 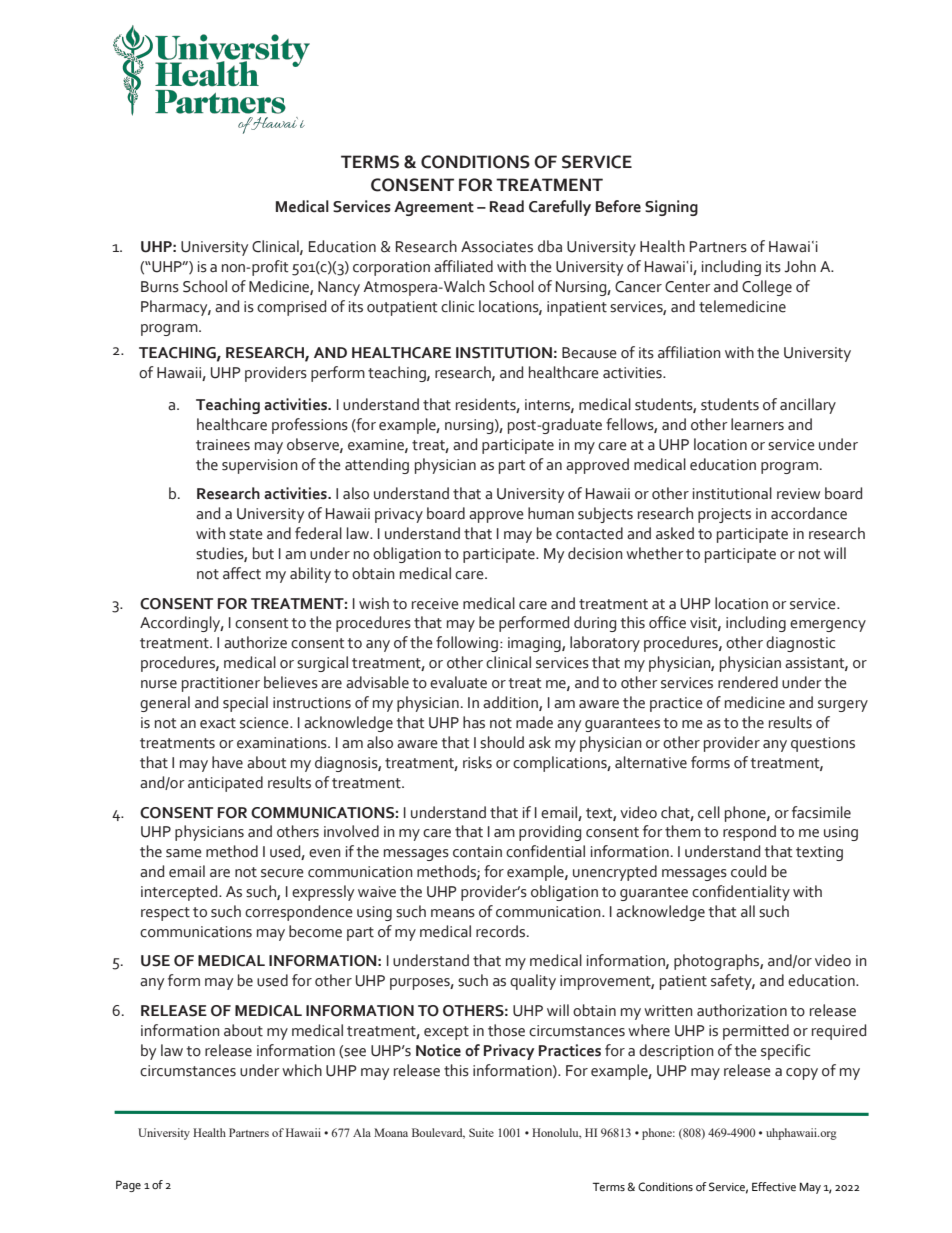 What do you see at coordinates (221, 684) in the image?
I see `practitioner` at bounding box center [221, 684].
